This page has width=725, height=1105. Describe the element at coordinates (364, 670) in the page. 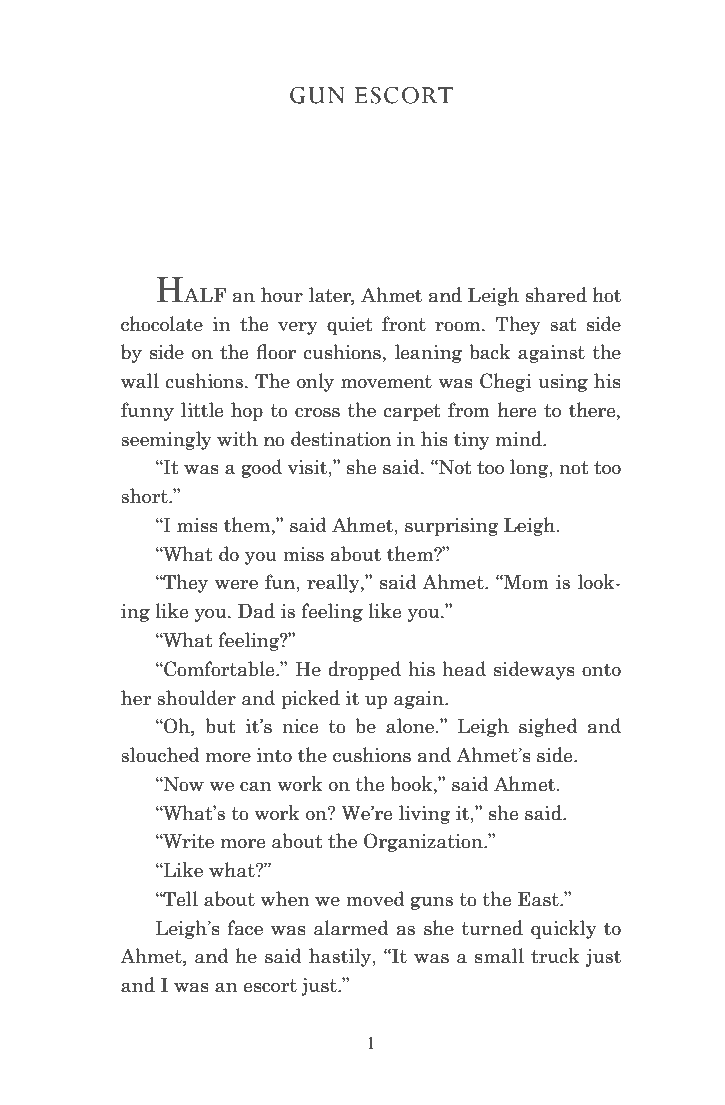

I see `dropped` at that location.
